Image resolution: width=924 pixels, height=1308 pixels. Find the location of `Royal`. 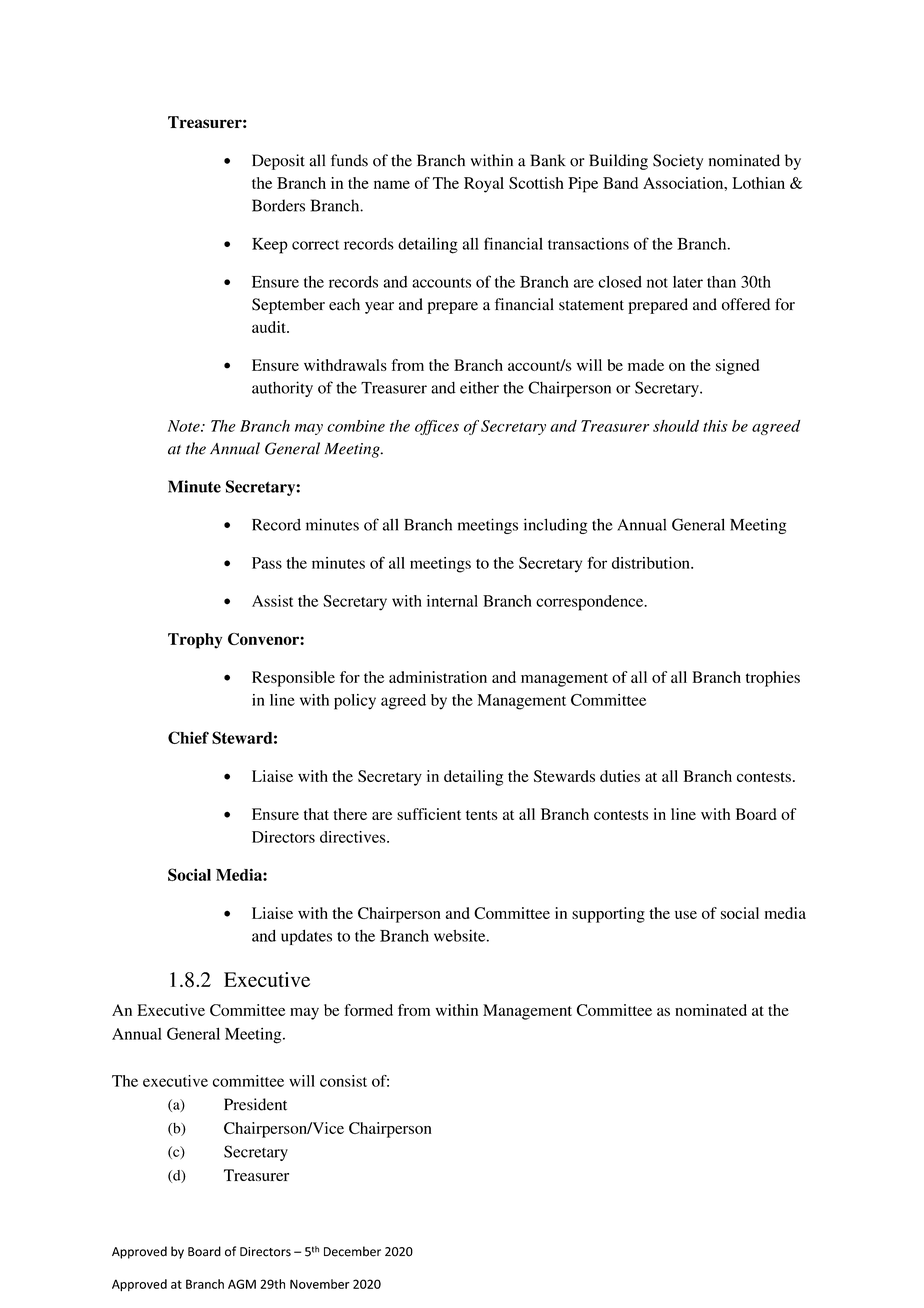

Royal is located at coordinates (484, 185).
